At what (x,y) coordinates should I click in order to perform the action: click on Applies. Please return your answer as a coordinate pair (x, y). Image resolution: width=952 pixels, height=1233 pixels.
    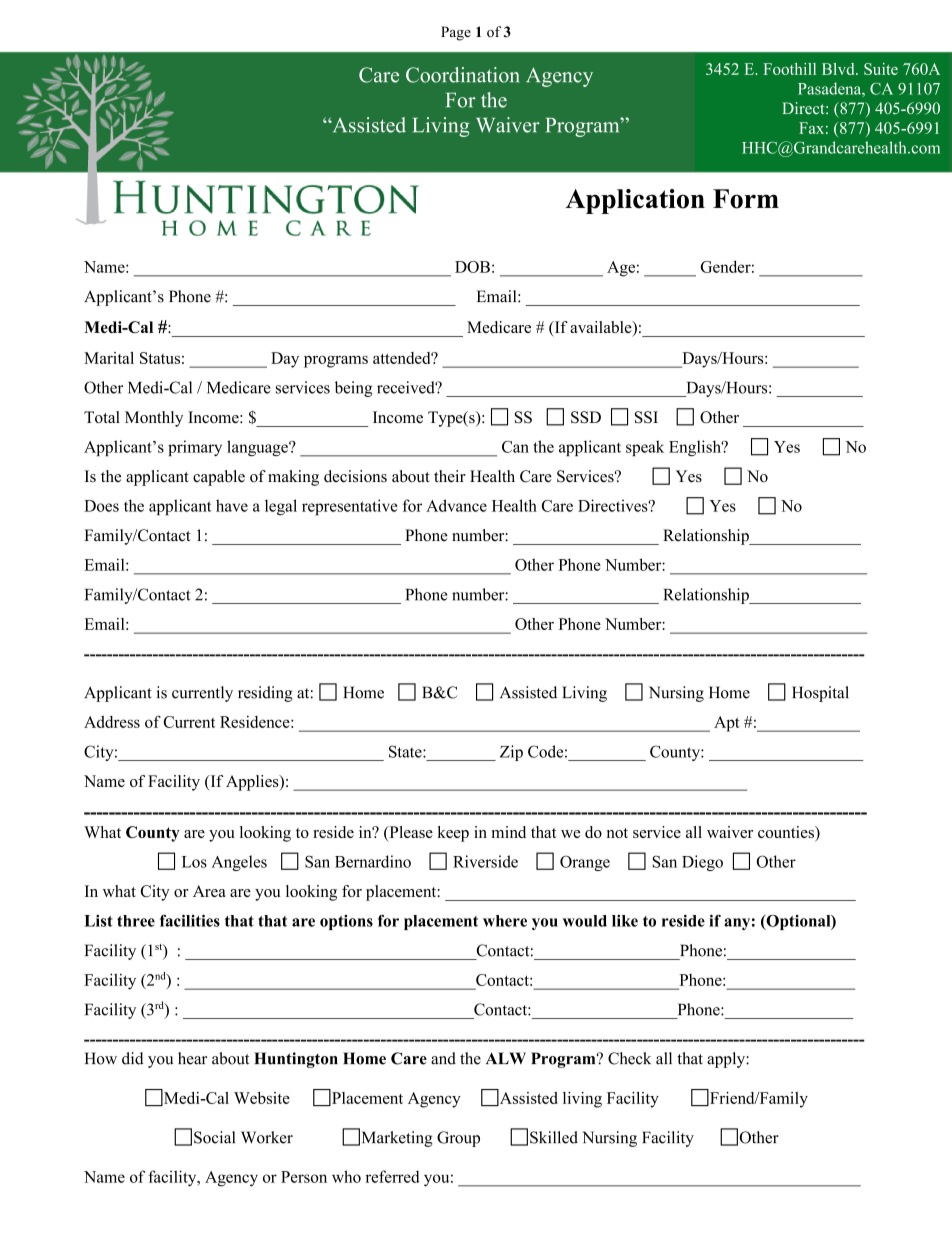
    Looking at the image, I should click on (253, 783).
